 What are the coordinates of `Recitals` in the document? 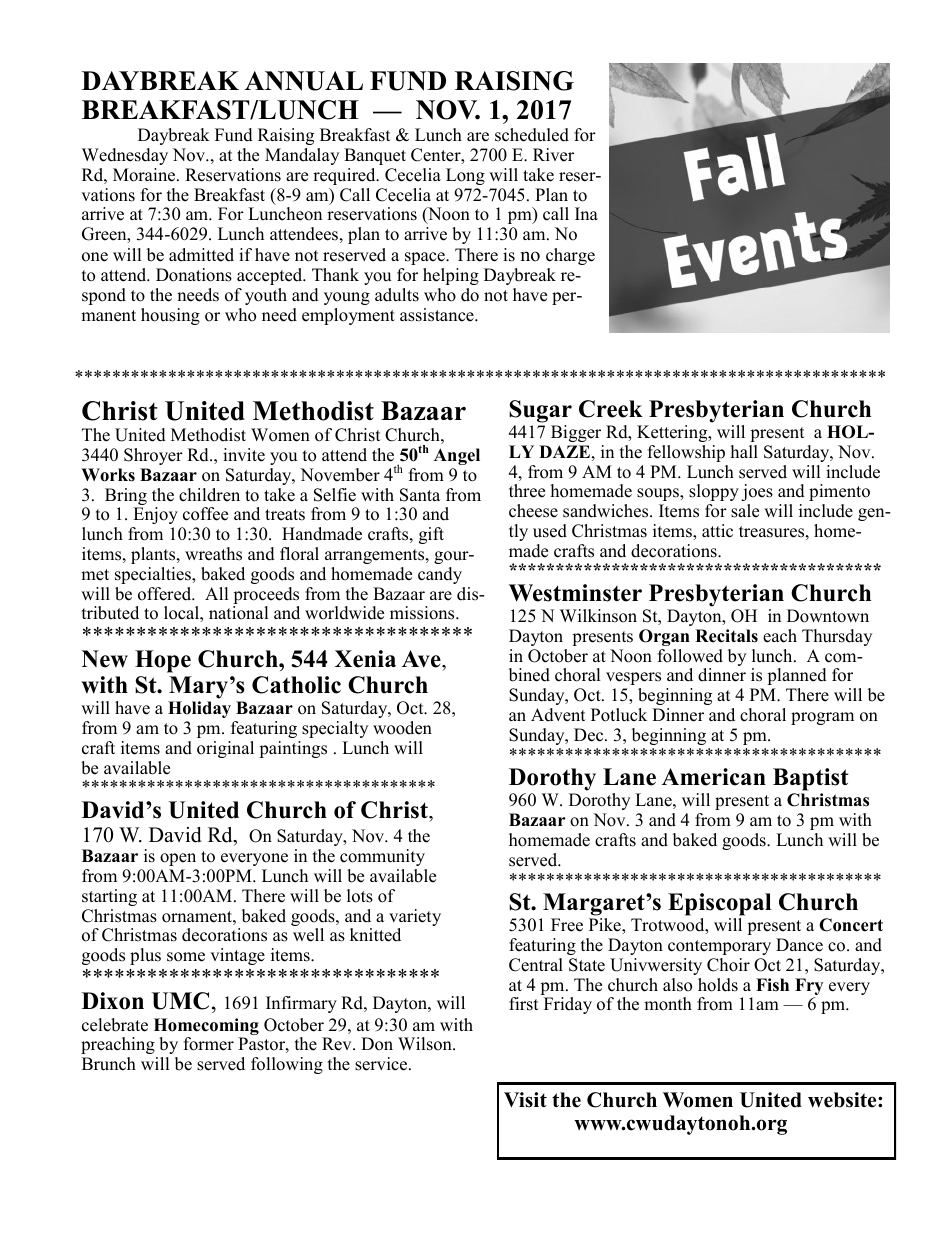 It's located at (726, 636).
